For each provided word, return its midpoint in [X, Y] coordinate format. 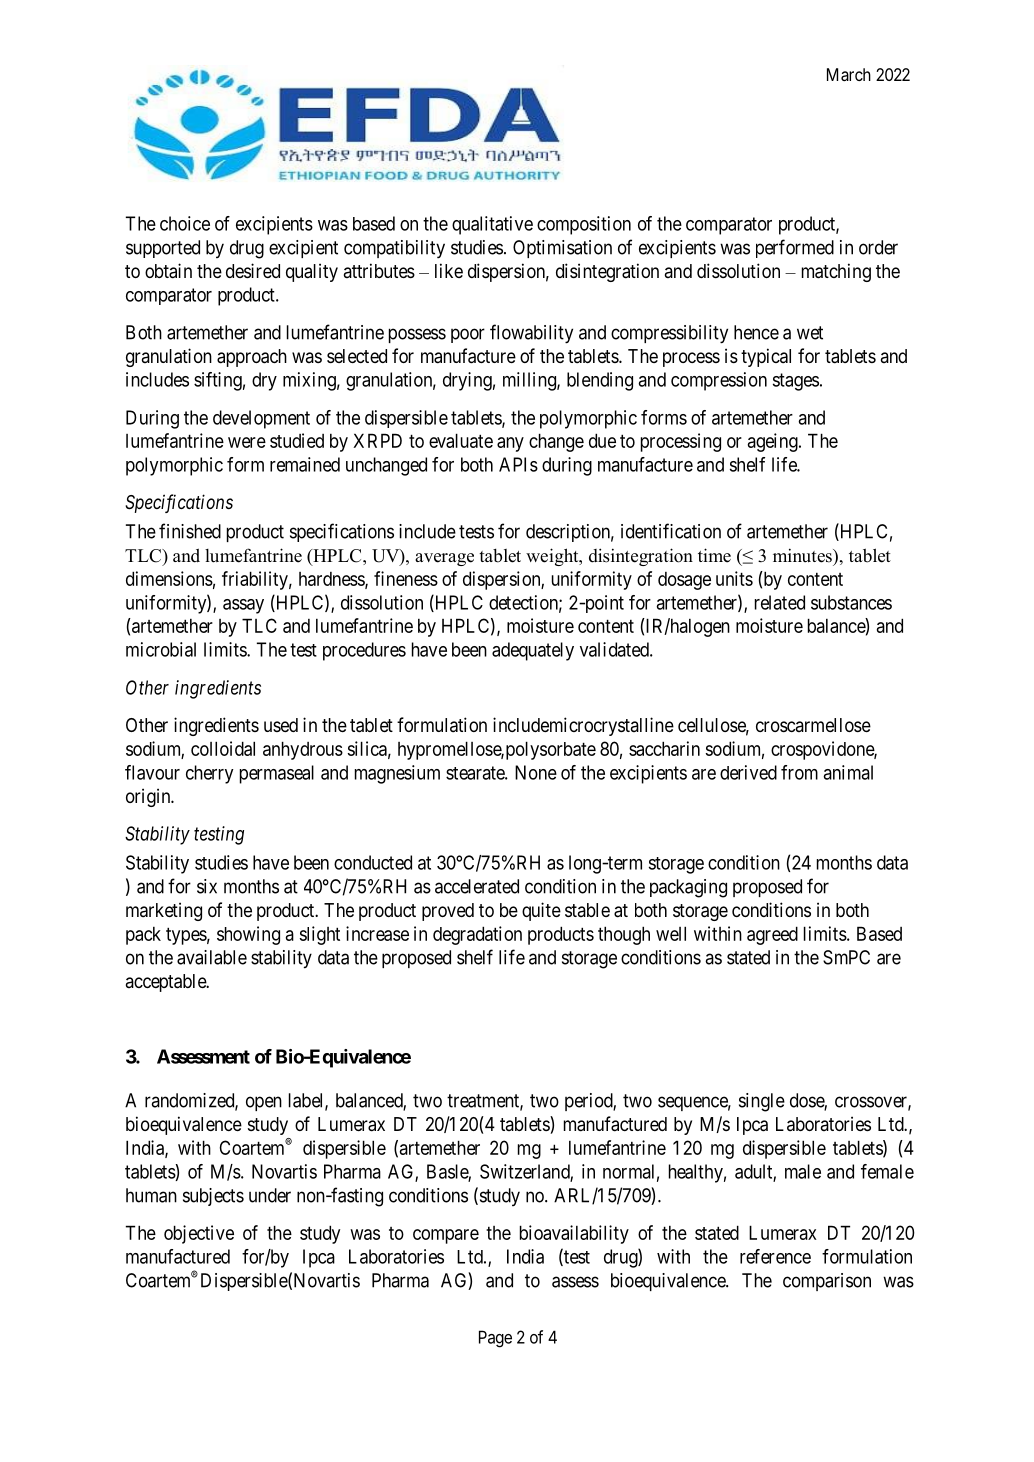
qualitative [492, 225]
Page [495, 1339]
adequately [533, 651]
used [281, 725]
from [799, 772]
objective [199, 1234]
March [849, 74]
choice [185, 223]
